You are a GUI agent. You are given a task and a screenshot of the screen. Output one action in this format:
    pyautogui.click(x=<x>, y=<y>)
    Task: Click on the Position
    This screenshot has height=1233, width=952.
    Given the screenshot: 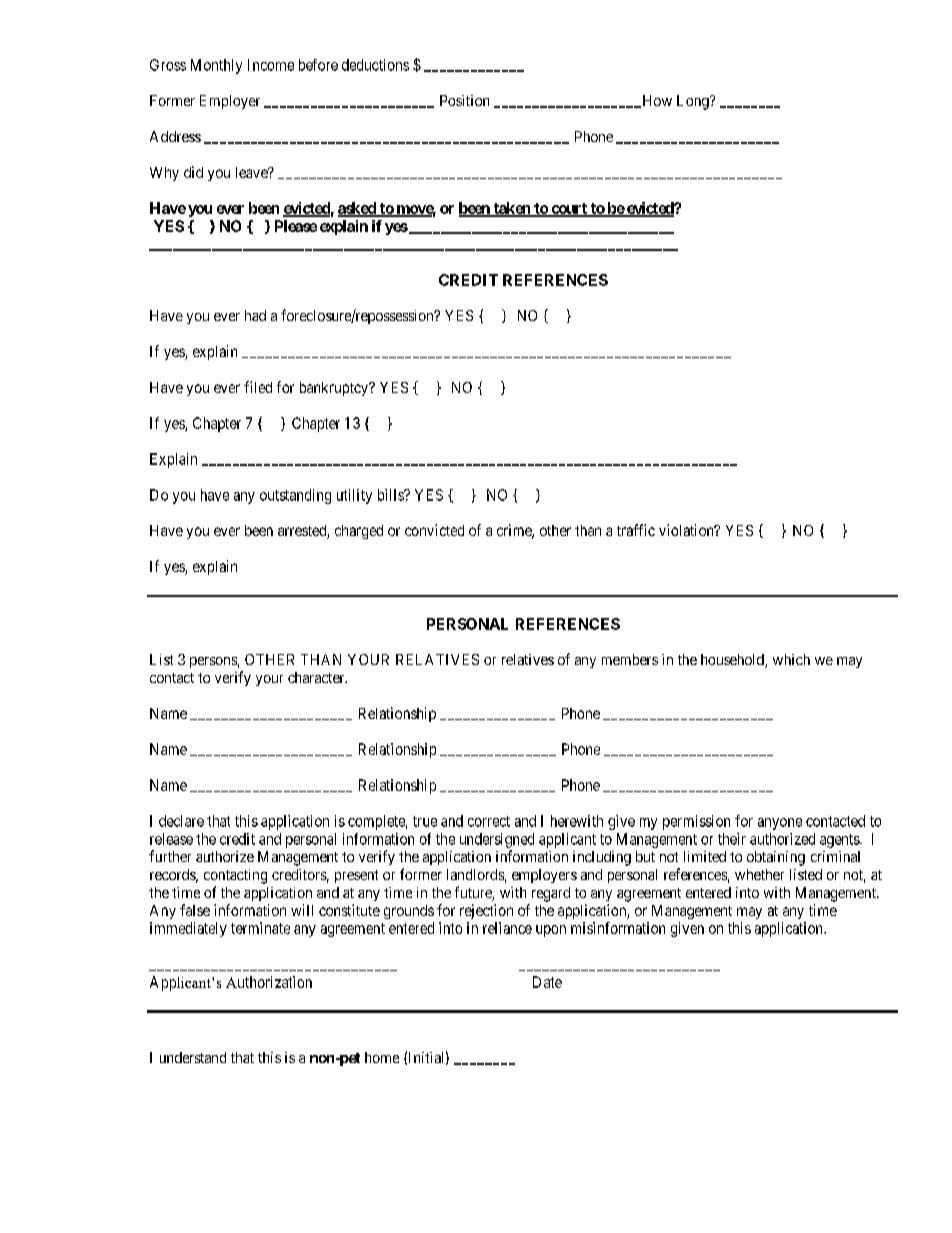 What is the action you would take?
    pyautogui.click(x=464, y=100)
